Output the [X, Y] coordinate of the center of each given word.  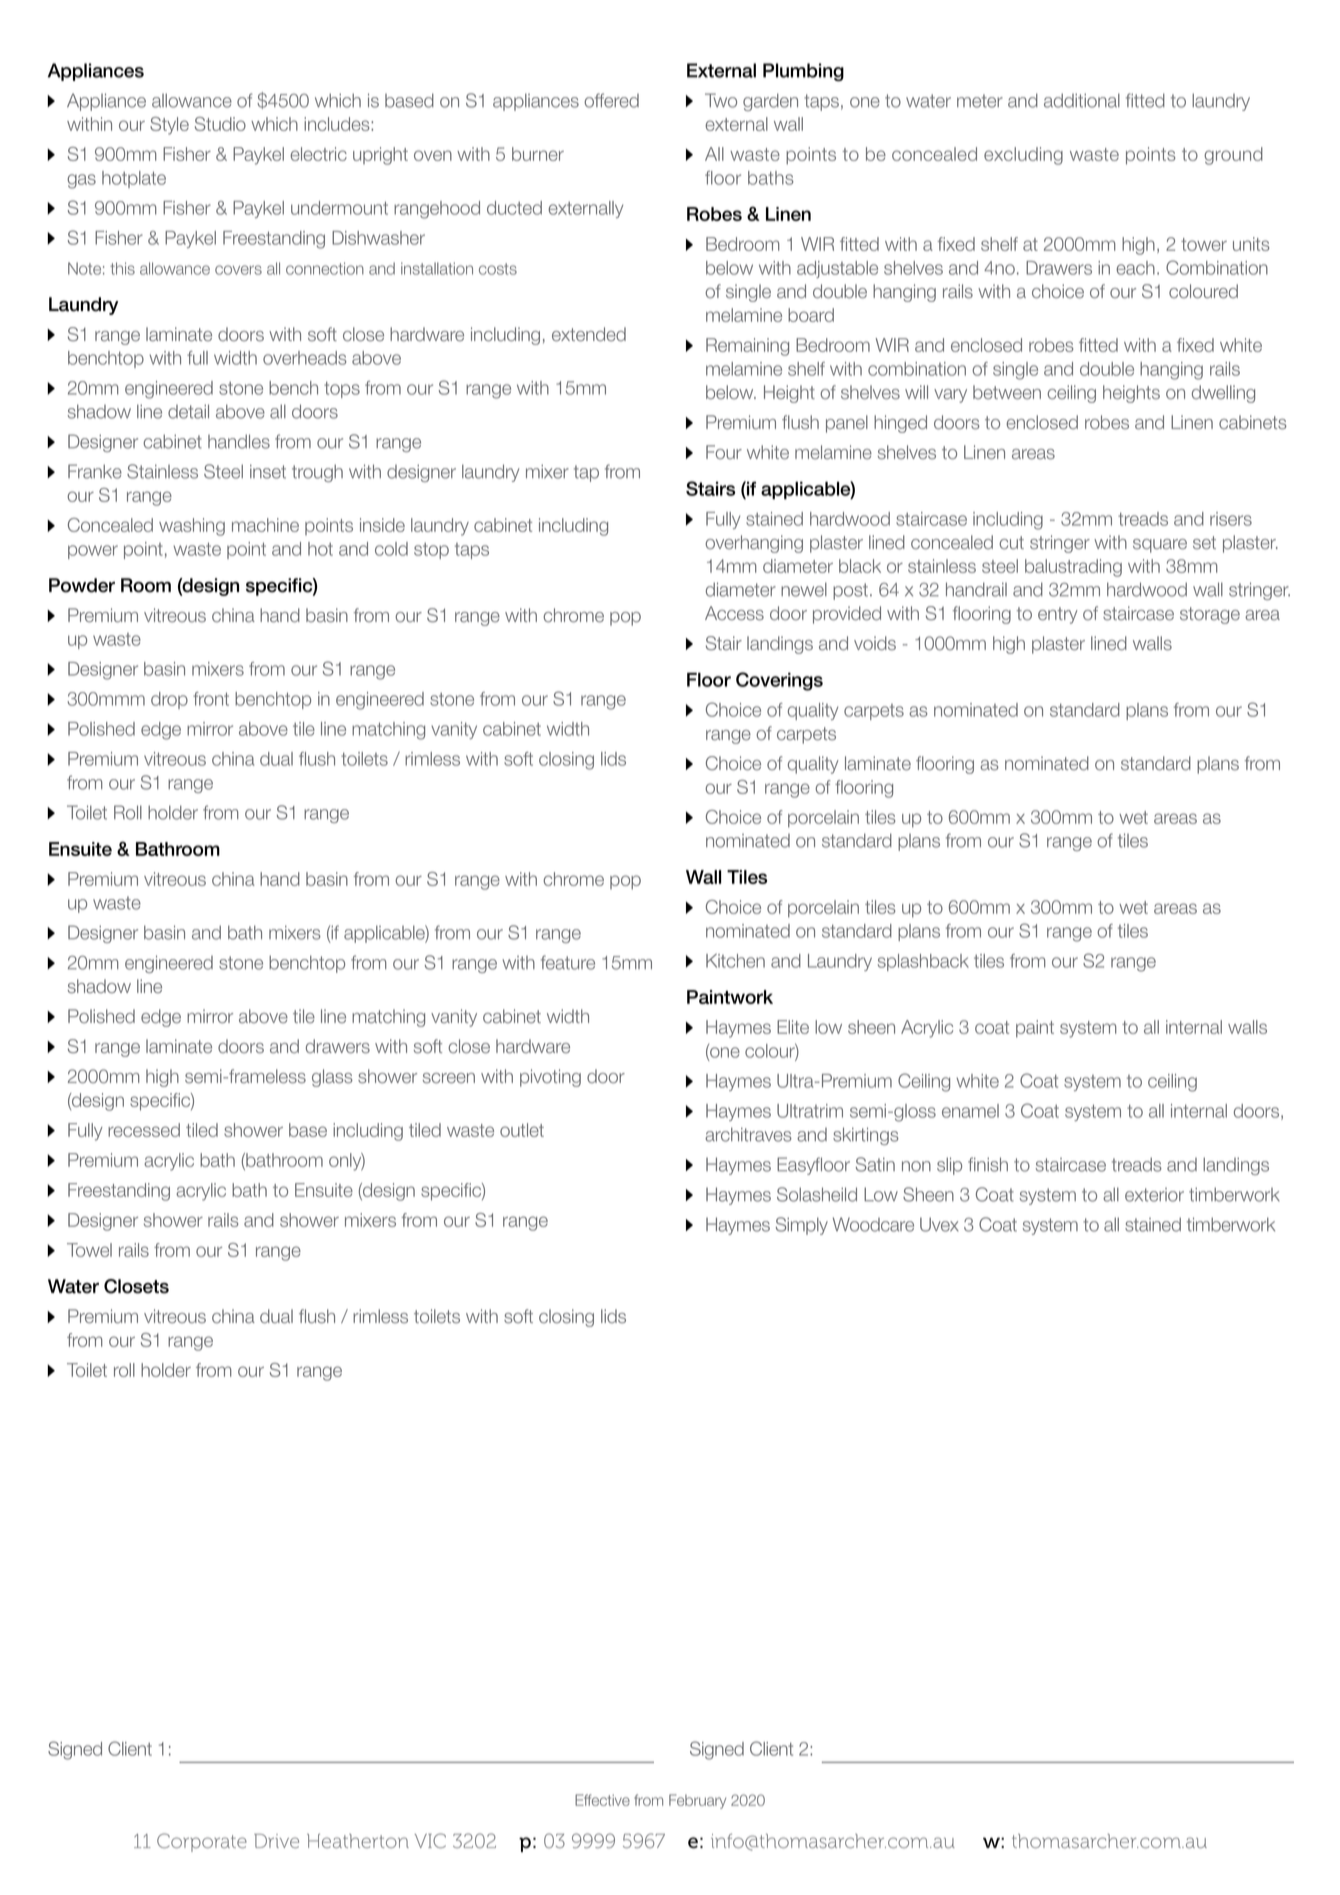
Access [734, 613]
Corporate [202, 1842]
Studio [220, 124]
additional [1082, 100]
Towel [89, 1250]
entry [1058, 615]
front [211, 699]
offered [611, 100]
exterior [1154, 1195]
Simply [802, 1226]
